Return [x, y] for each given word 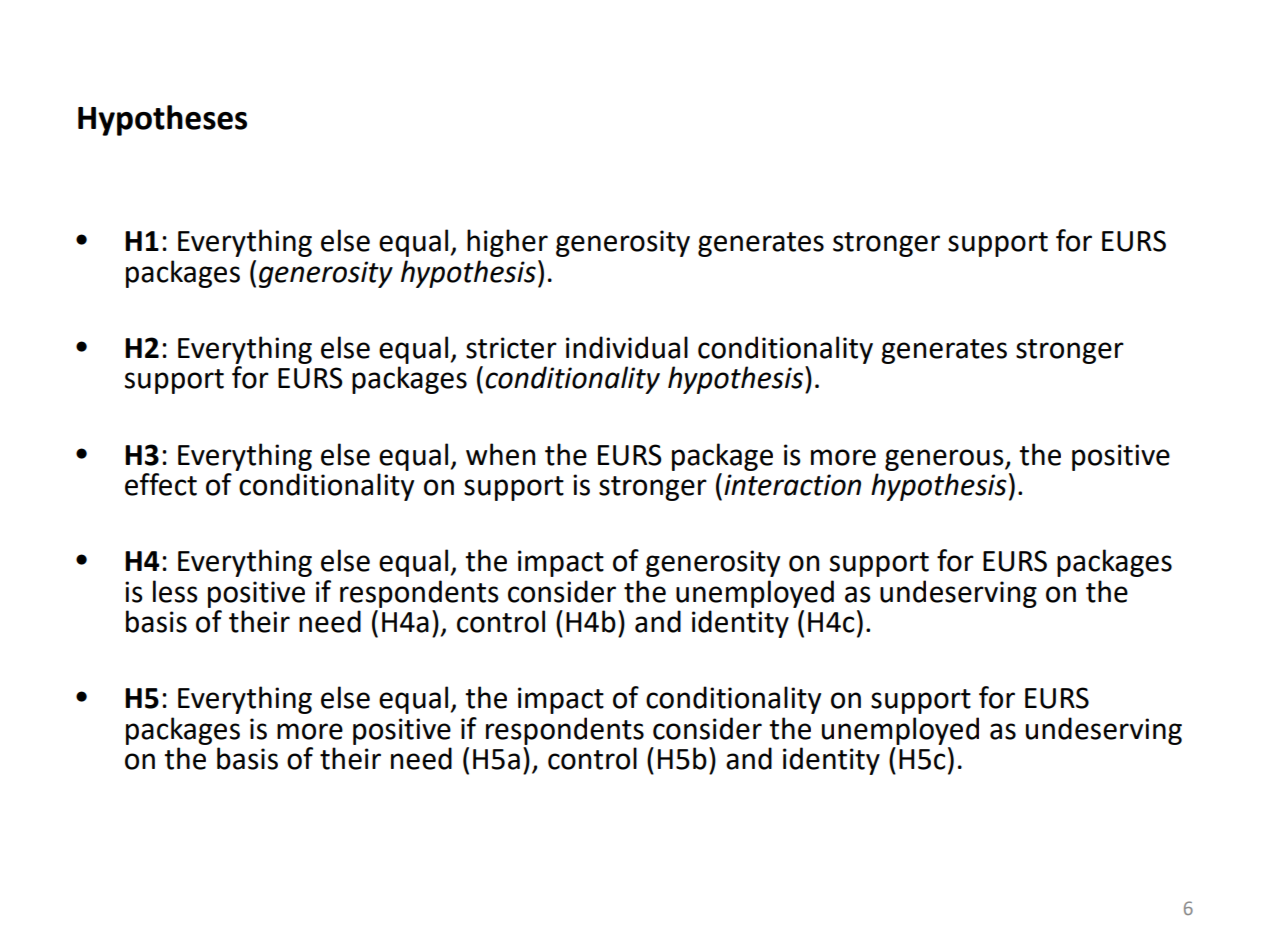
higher [507, 243]
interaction [792, 485]
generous [945, 460]
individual [627, 347]
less [175, 591]
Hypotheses [162, 120]
